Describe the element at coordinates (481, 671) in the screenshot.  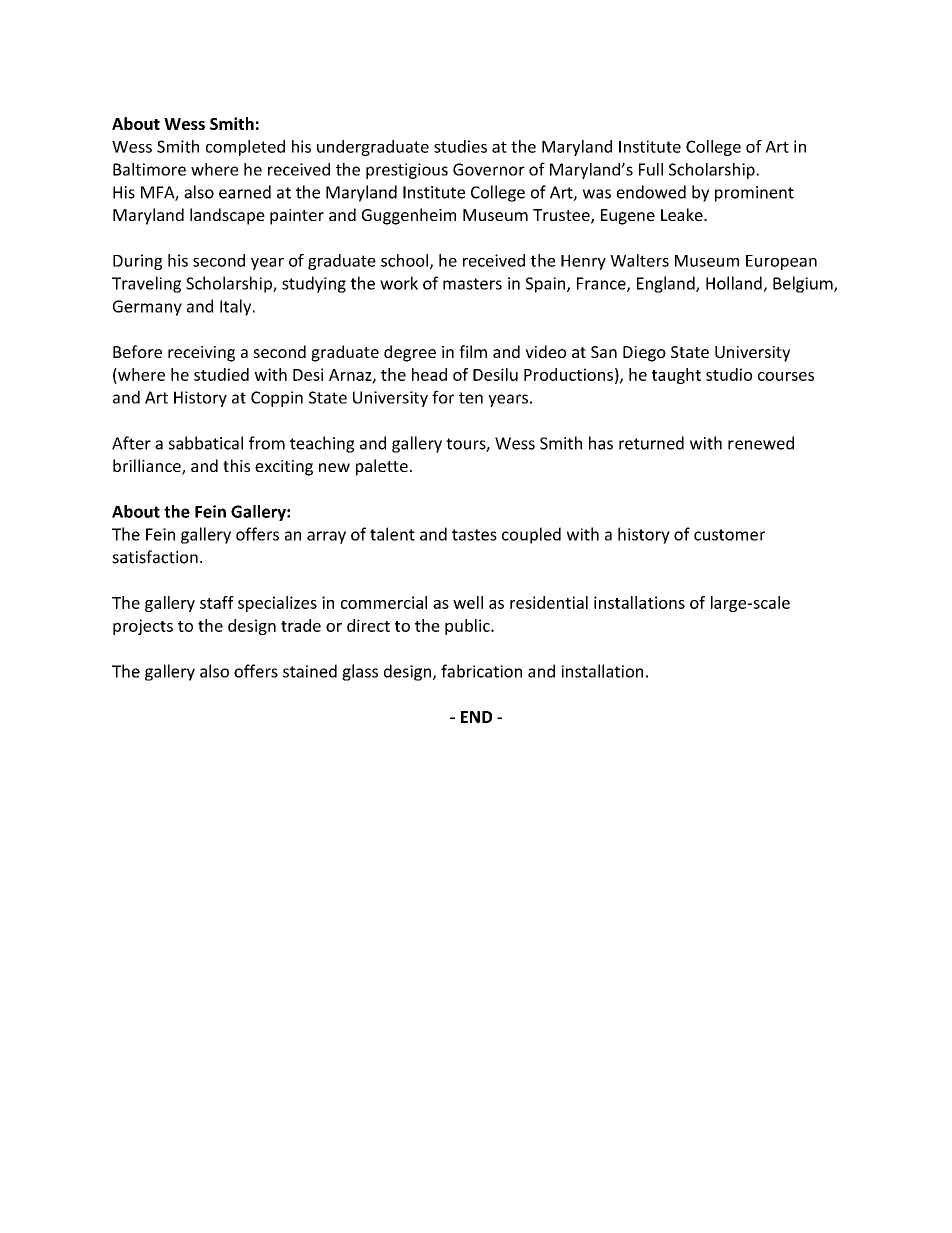
I see `fabrication` at that location.
